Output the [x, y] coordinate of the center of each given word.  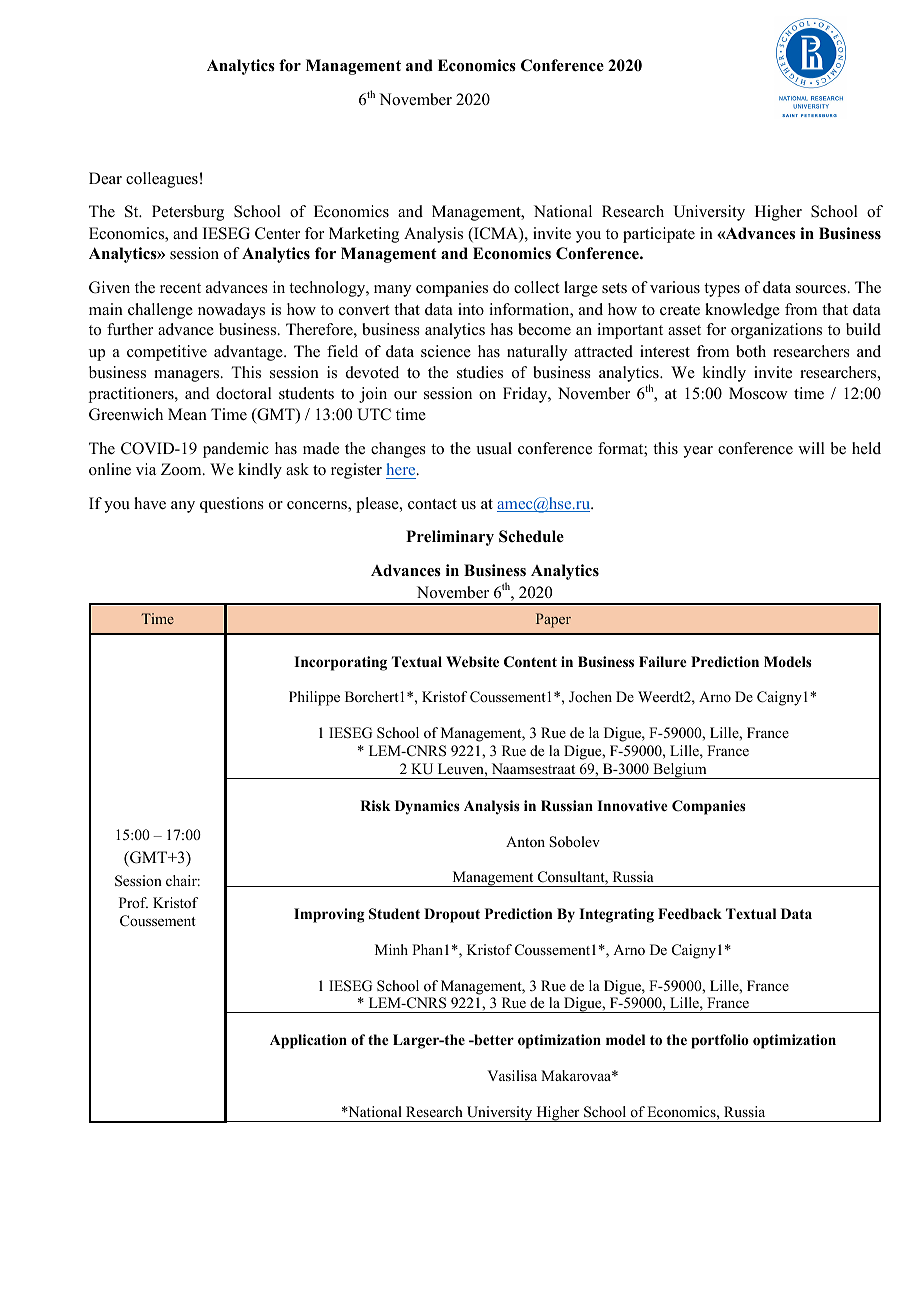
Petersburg [188, 213]
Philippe [314, 698]
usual [494, 448]
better [493, 1039]
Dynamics [427, 807]
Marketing [364, 235]
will [811, 448]
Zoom [182, 469]
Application [308, 1041]
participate [659, 235]
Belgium [680, 771]
